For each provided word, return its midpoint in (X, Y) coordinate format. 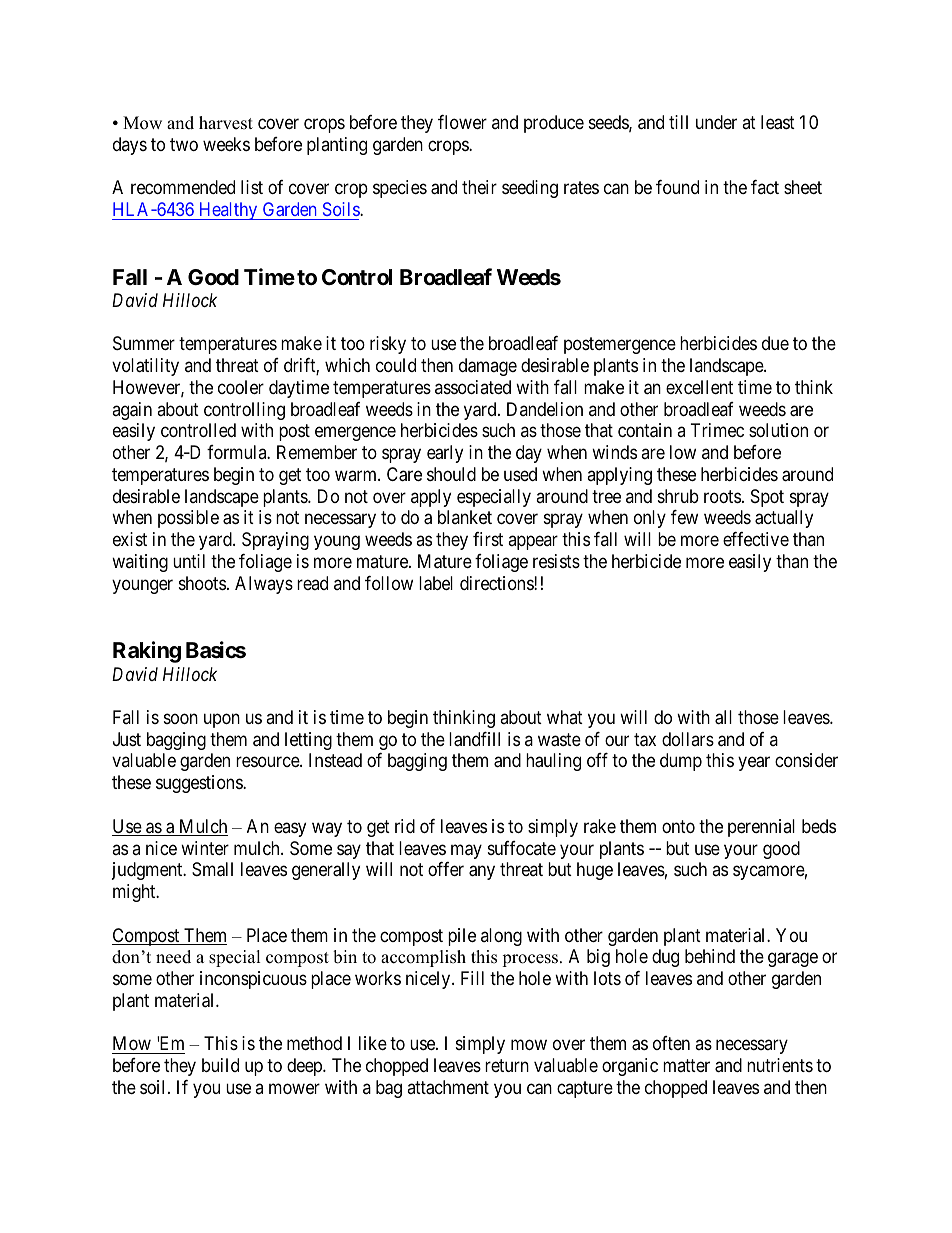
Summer (144, 343)
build (220, 1065)
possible (188, 519)
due (775, 343)
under (716, 122)
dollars (688, 739)
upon (222, 720)
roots (722, 496)
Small (212, 869)
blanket (465, 517)
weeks (226, 144)
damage (488, 367)
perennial (761, 828)
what (565, 717)
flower (462, 122)
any (482, 873)
